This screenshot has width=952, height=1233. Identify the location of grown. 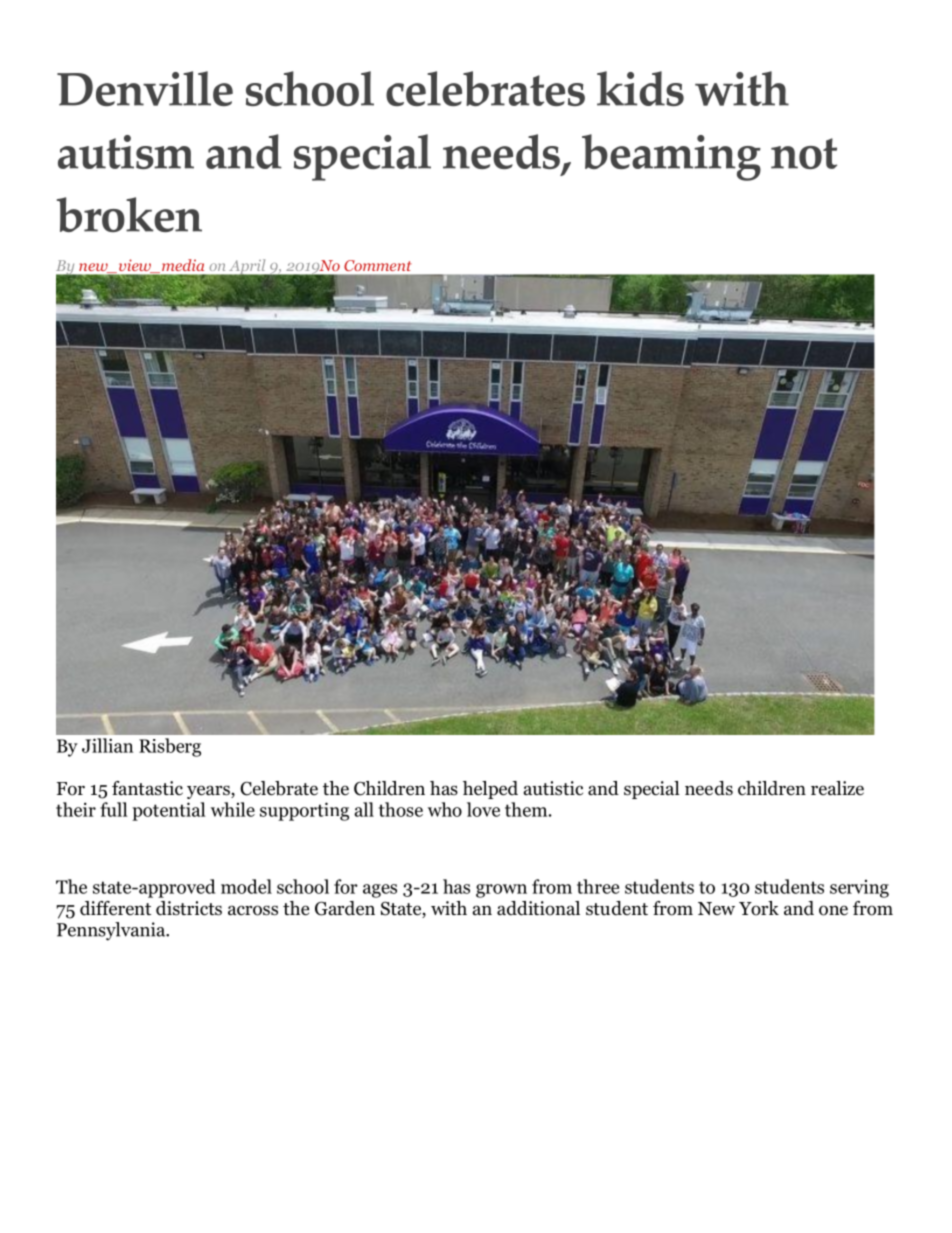
(501, 891).
